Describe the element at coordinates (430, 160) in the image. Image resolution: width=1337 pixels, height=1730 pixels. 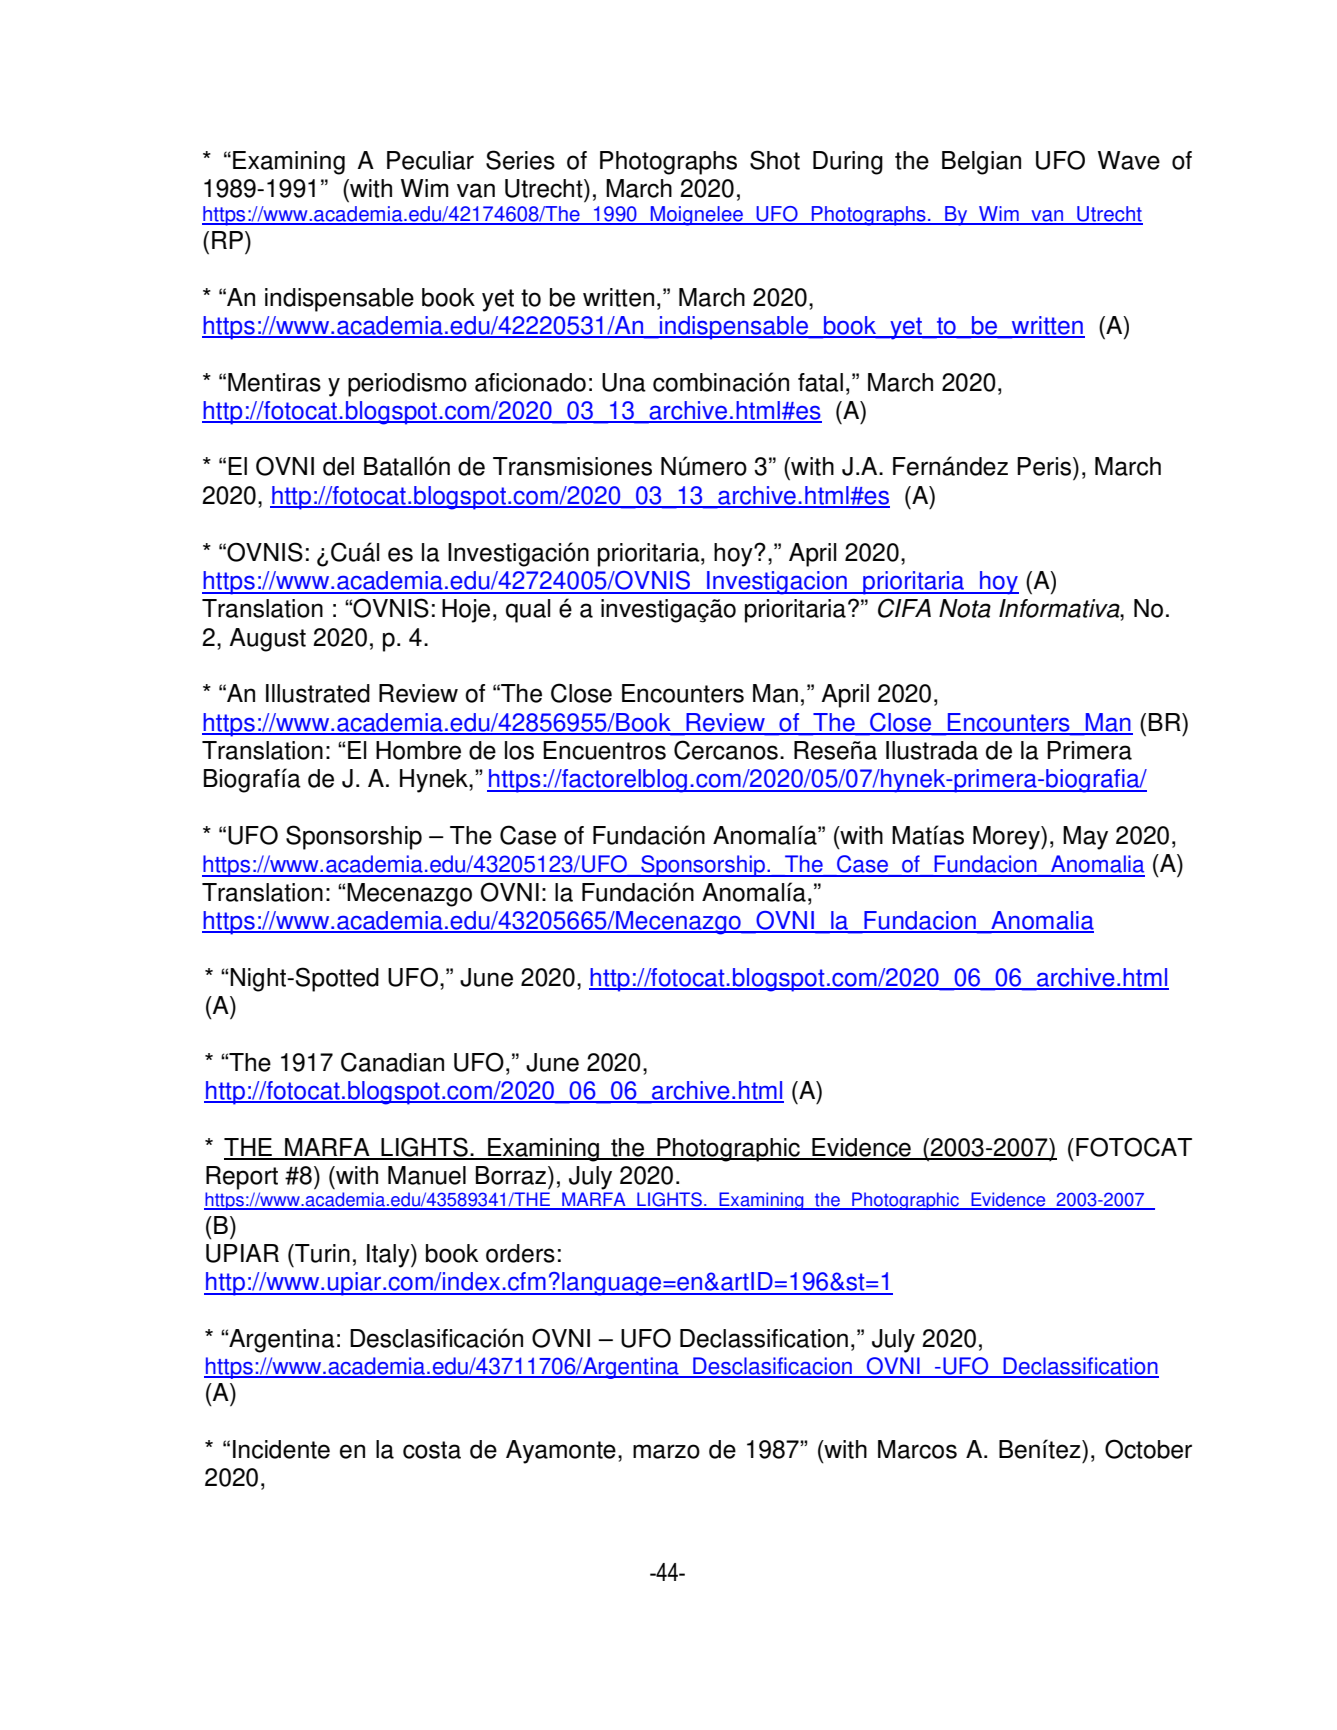
I see `Peculiar` at that location.
